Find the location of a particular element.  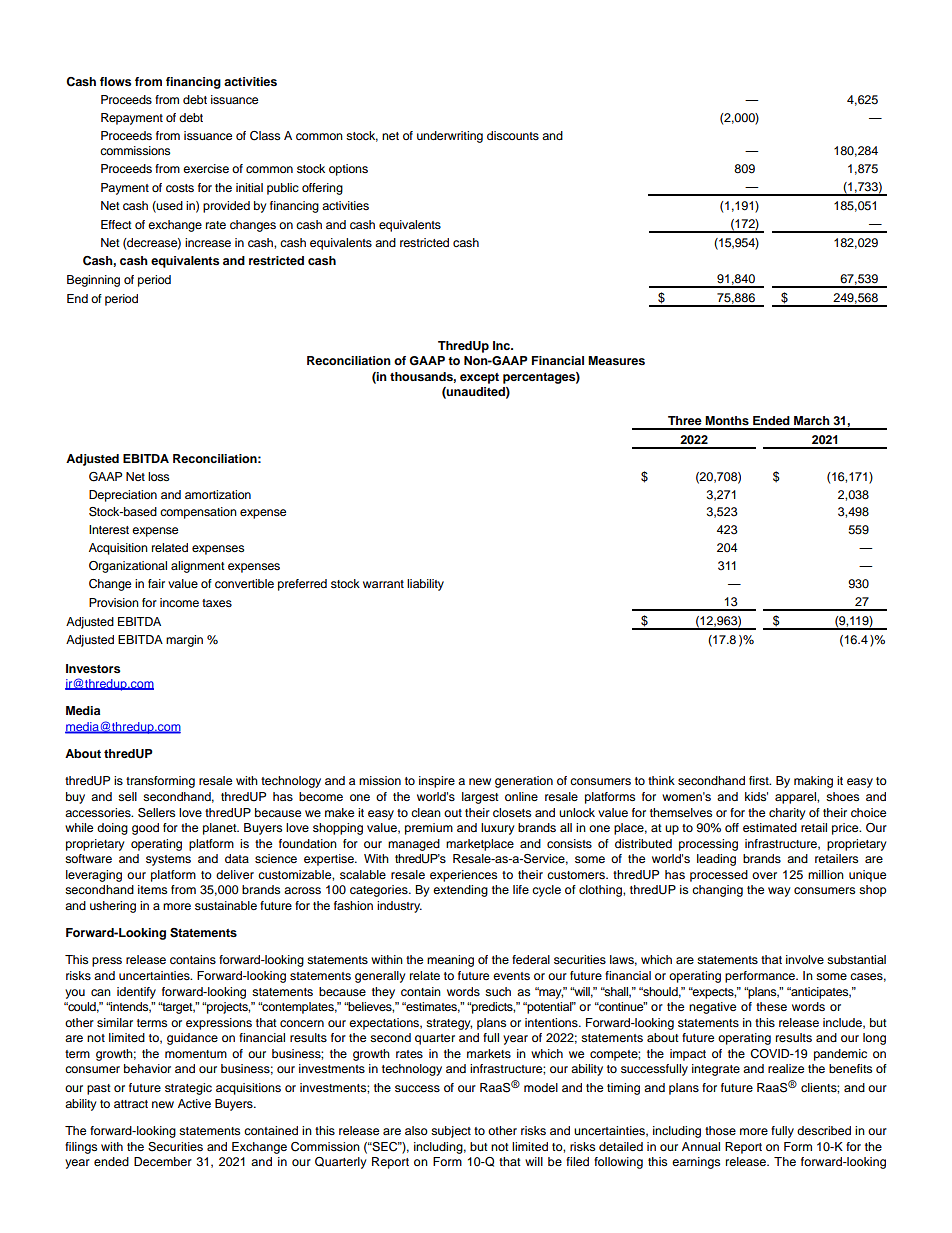

discounts is located at coordinates (513, 135).
